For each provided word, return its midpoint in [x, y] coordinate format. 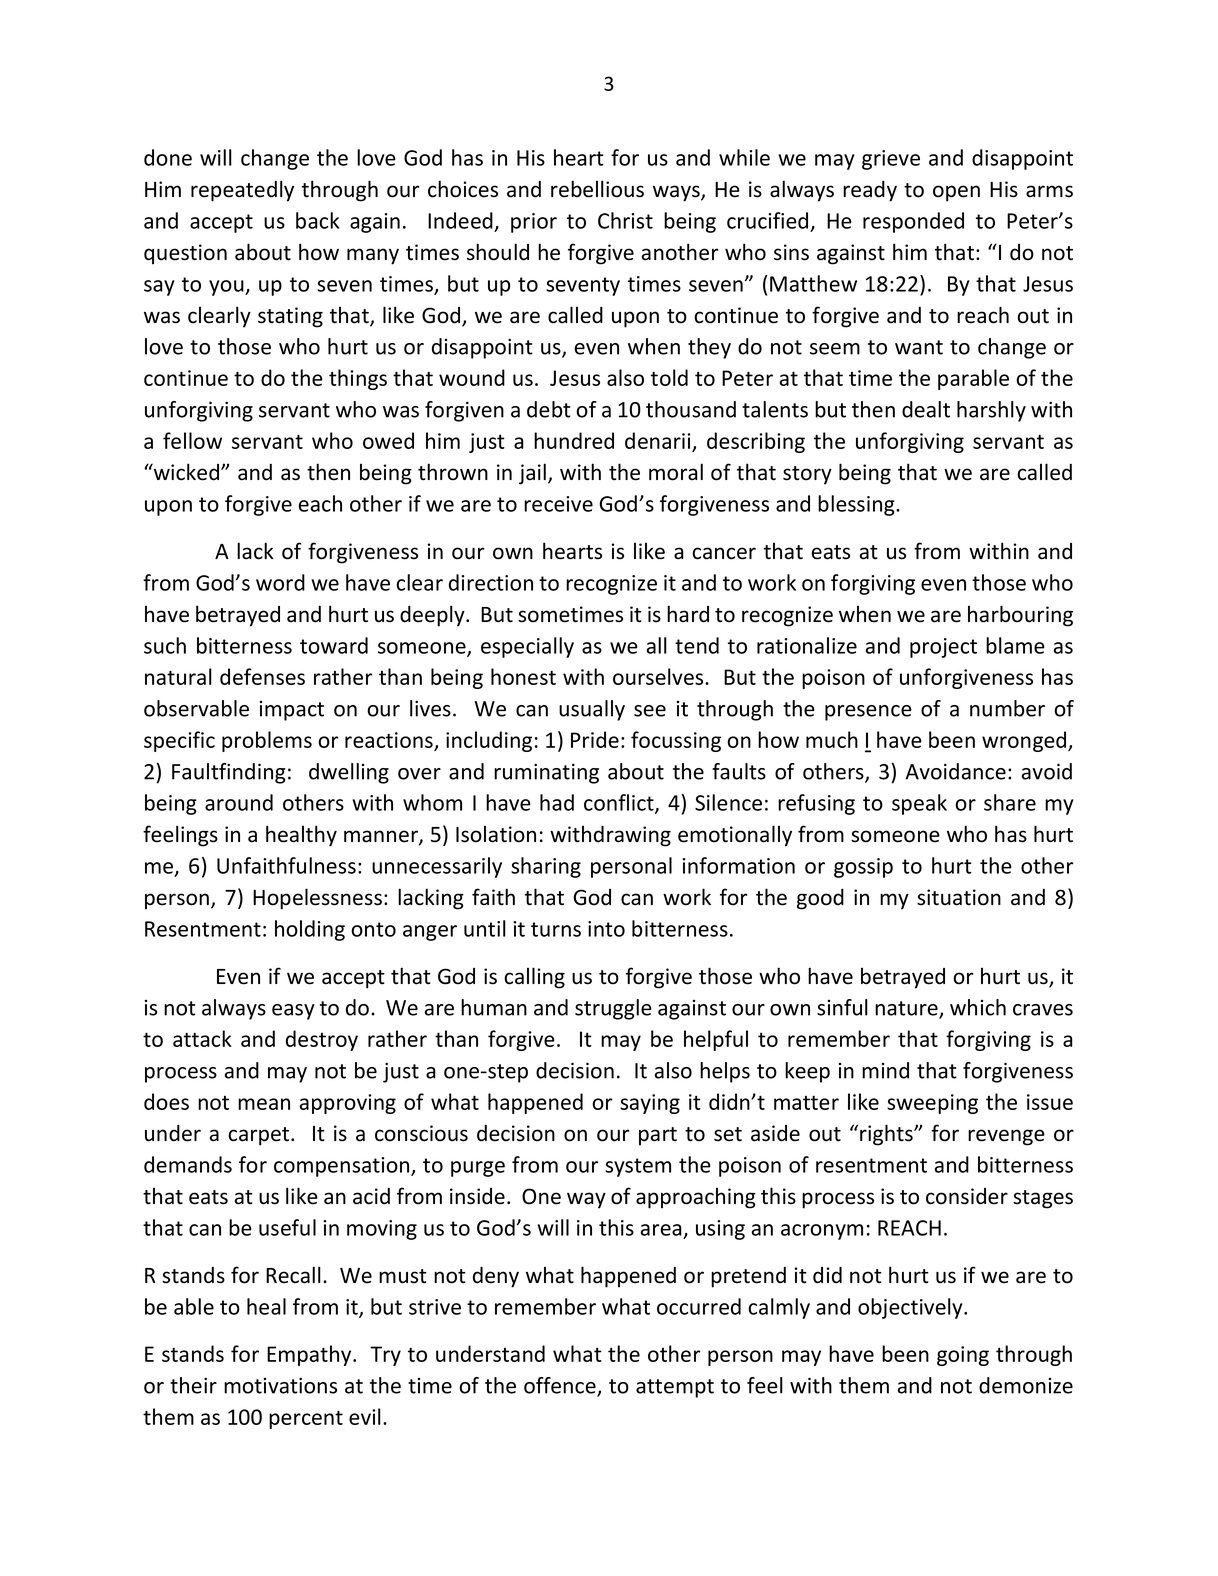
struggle [613, 1009]
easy [293, 1012]
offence [561, 1386]
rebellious [597, 189]
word [280, 582]
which [978, 1007]
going [963, 1356]
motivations [280, 1385]
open [956, 193]
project [943, 648]
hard [688, 614]
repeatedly [242, 191]
